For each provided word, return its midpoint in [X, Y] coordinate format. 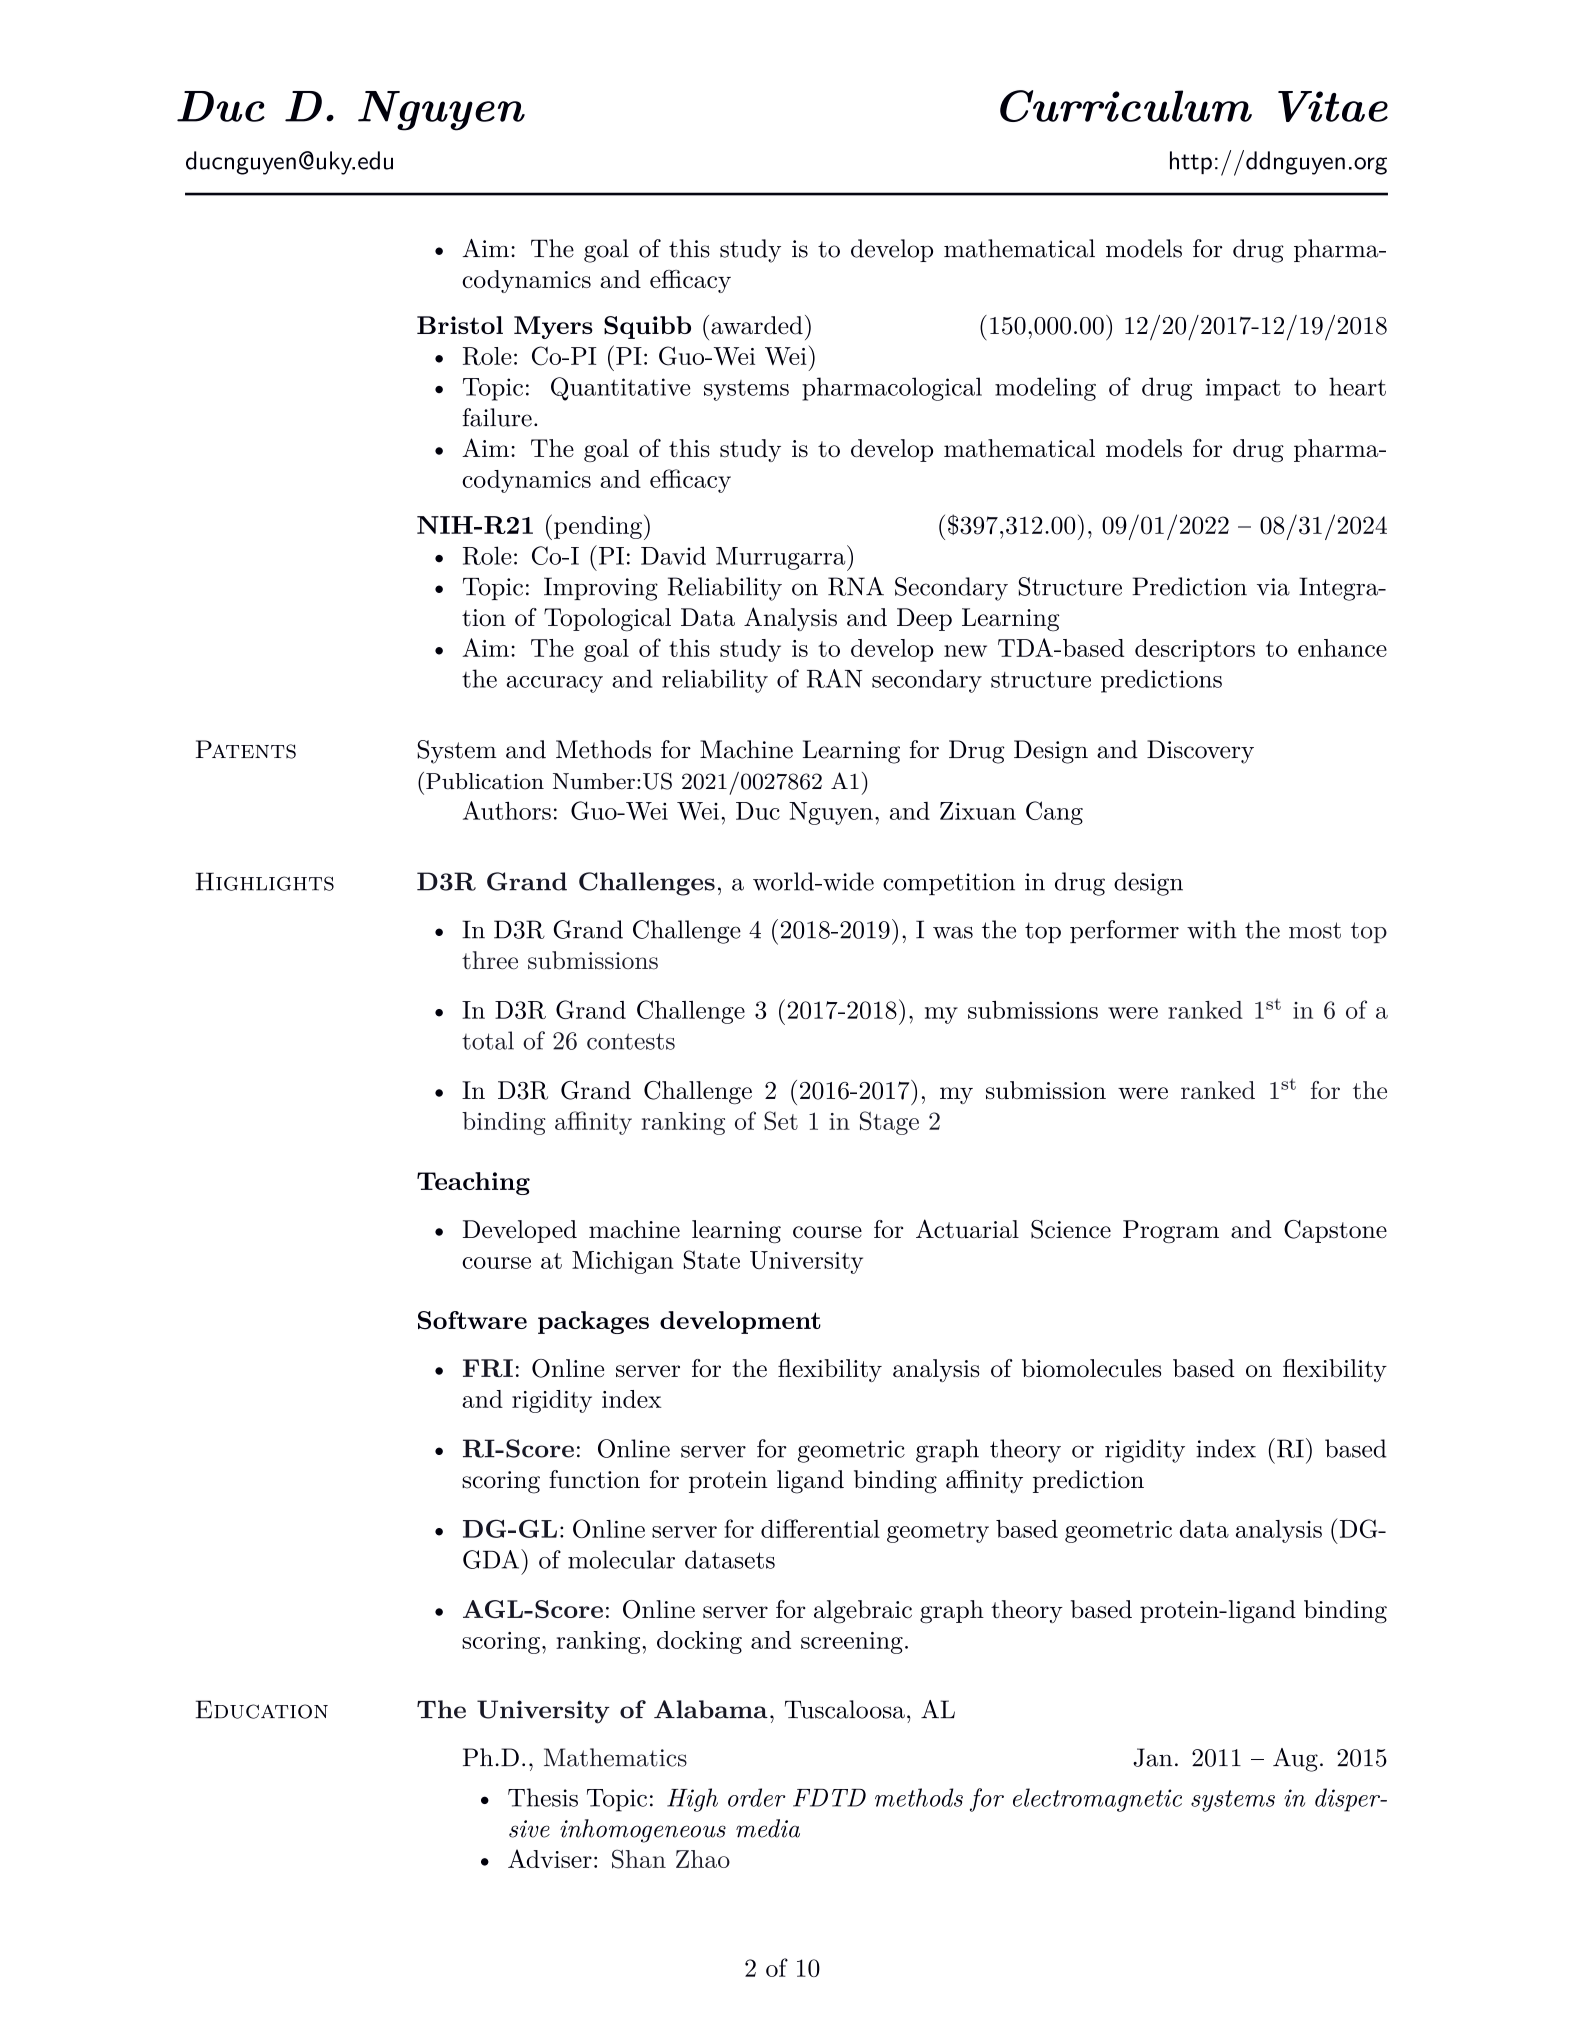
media [768, 1828]
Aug [1295, 1760]
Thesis [543, 1797]
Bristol [460, 325]
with [1212, 929]
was [953, 932]
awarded [757, 325]
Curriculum [1126, 106]
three [490, 960]
